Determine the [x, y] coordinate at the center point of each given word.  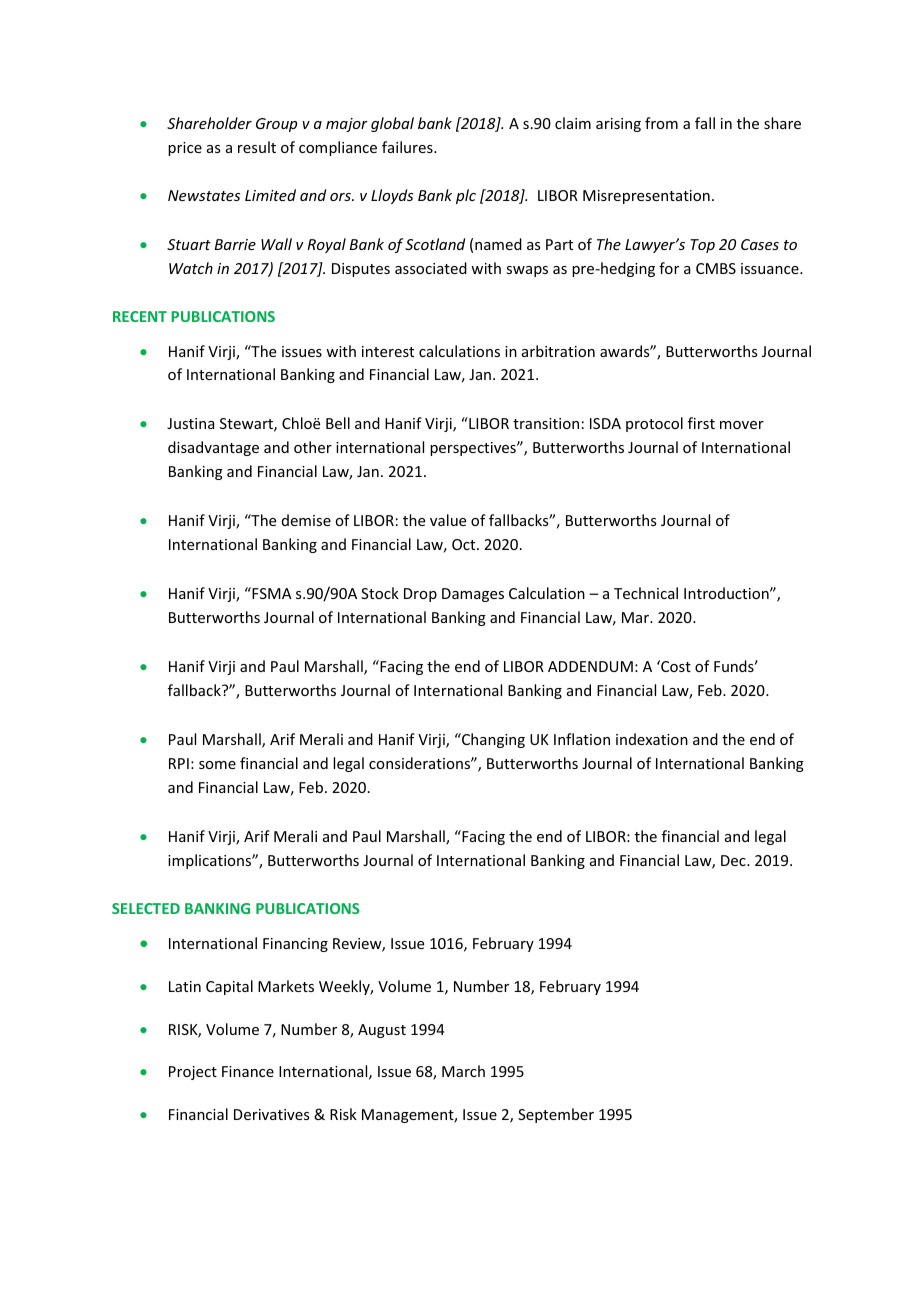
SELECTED [146, 908]
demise [306, 520]
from [661, 123]
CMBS [716, 268]
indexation [652, 739]
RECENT [140, 316]
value [448, 520]
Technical [646, 593]
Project [193, 1073]
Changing [492, 740]
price [185, 149]
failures [408, 147]
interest [388, 351]
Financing [295, 945]
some [217, 765]
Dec [734, 860]
